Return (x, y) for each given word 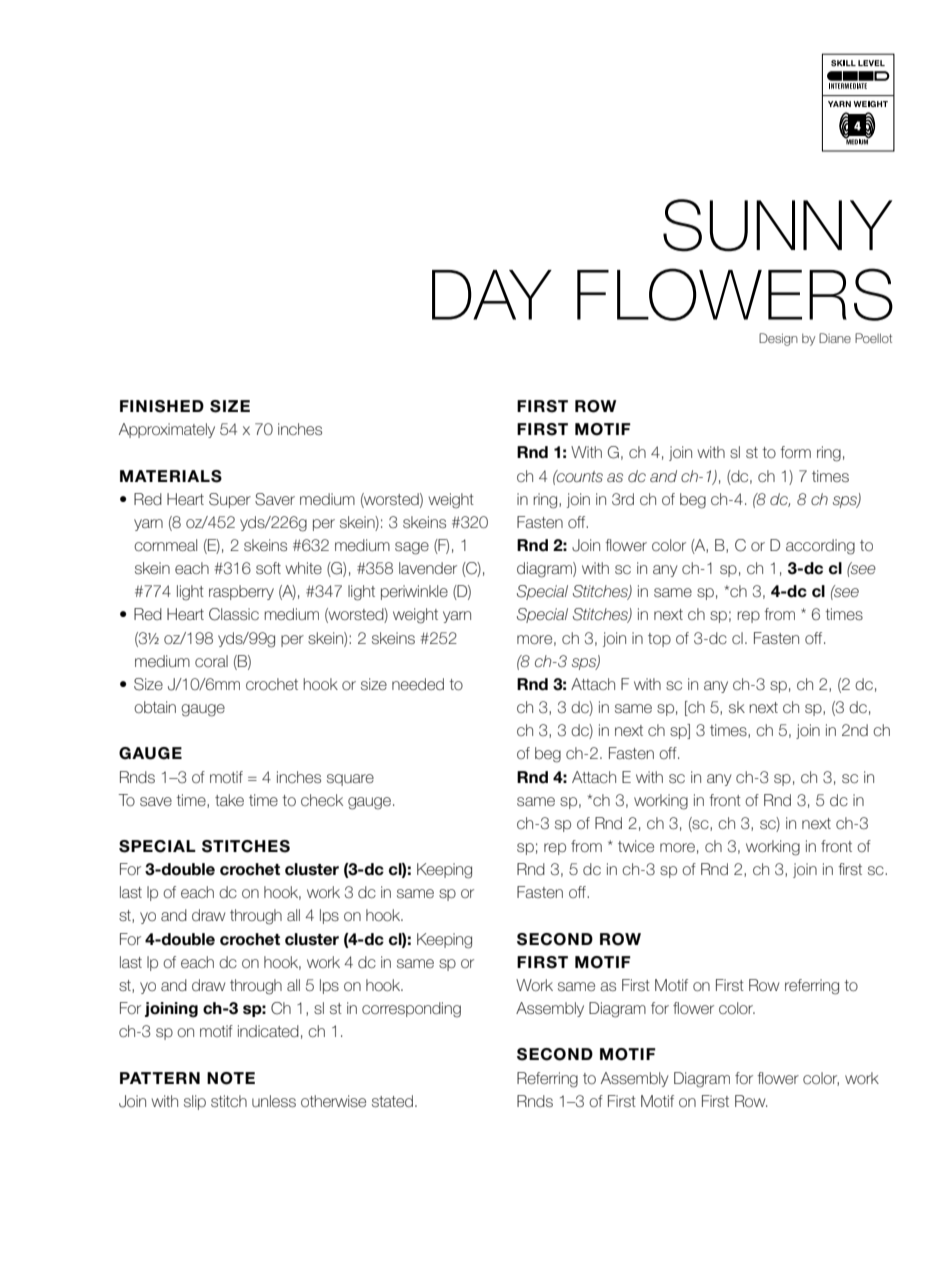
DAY (492, 295)
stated (392, 1101)
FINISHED (162, 406)
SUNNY (777, 225)
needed (418, 684)
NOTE (231, 1078)
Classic (234, 614)
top (659, 640)
